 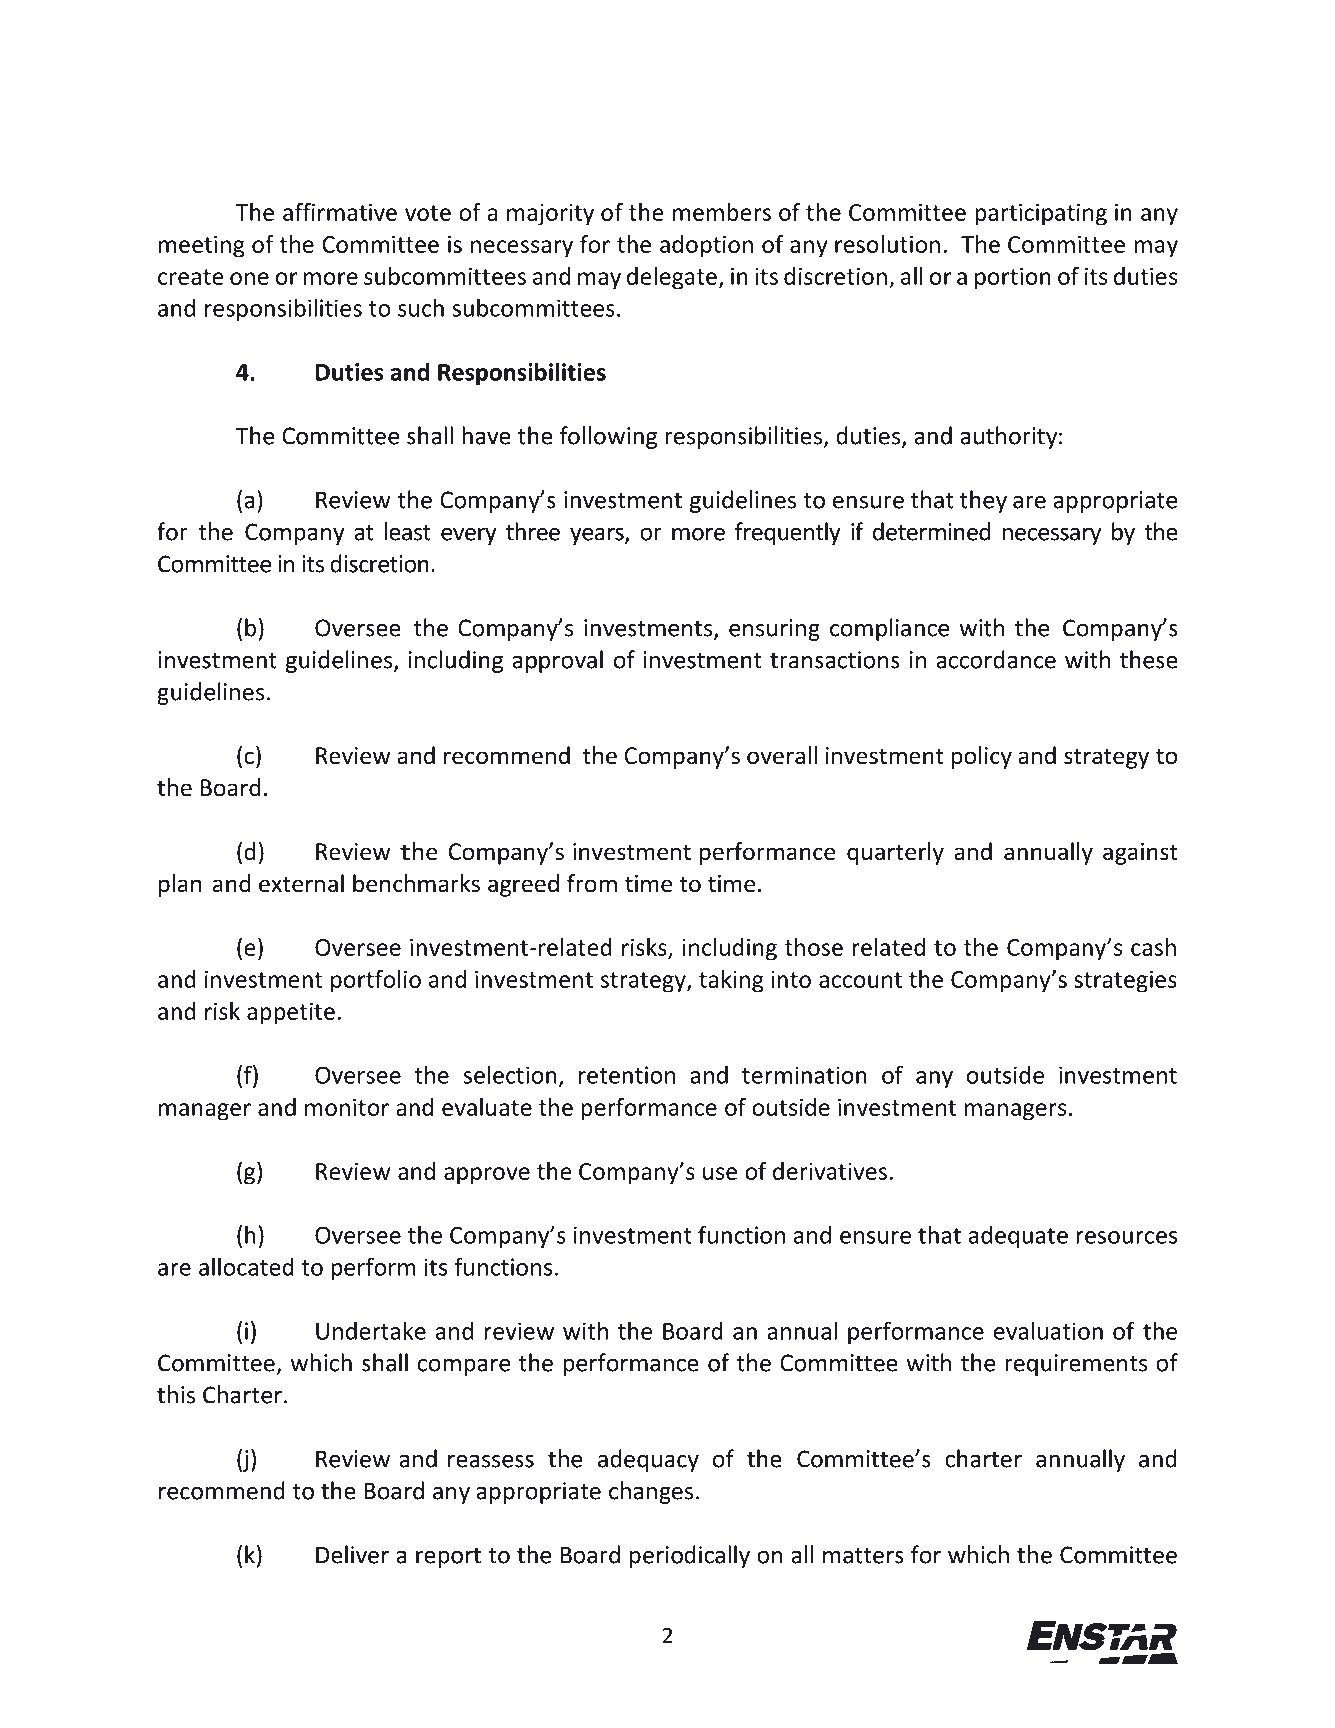 I want to click on external, so click(x=301, y=883).
